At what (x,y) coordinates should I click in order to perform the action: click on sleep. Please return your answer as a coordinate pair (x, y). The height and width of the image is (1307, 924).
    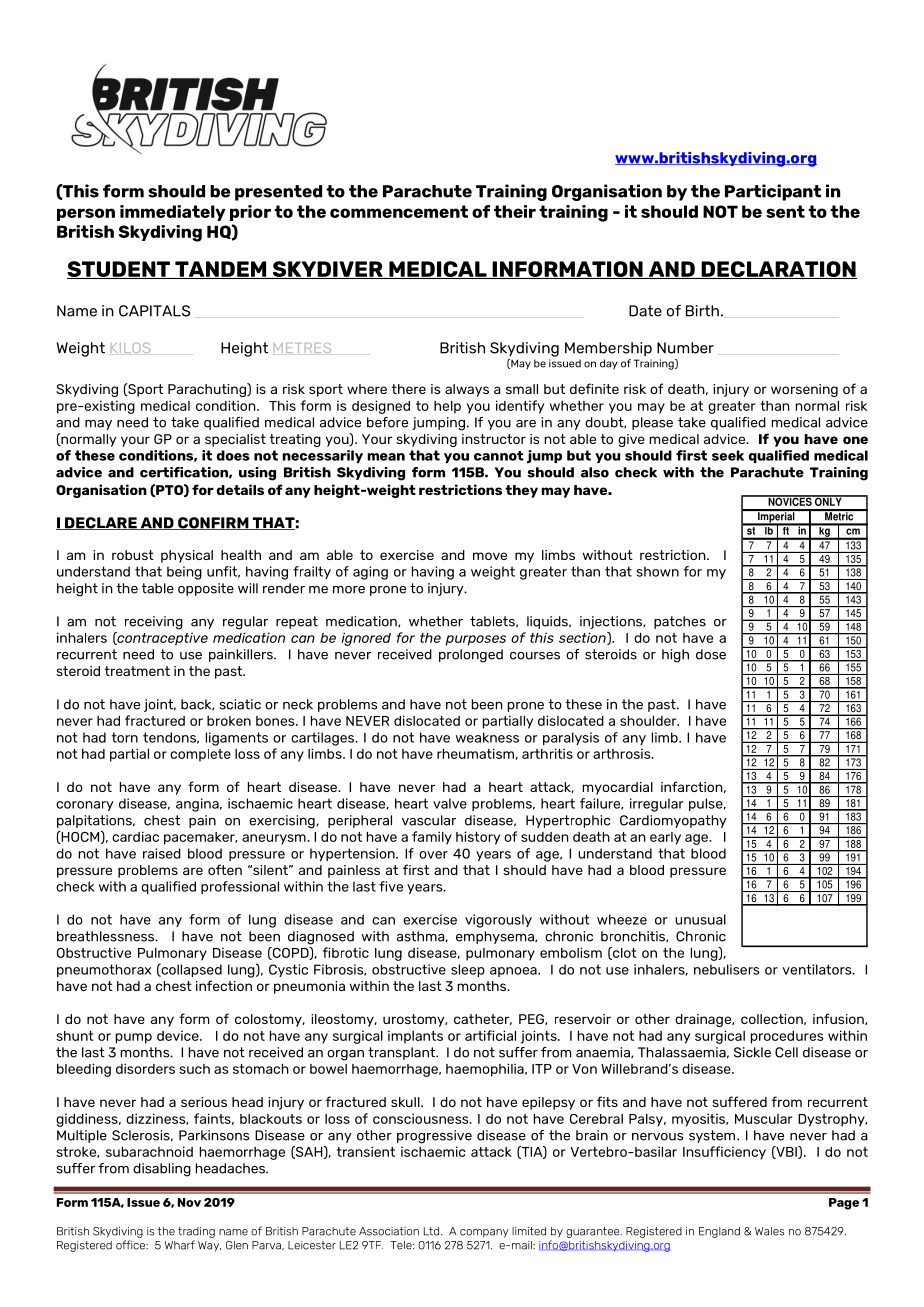
    Looking at the image, I should click on (468, 970).
